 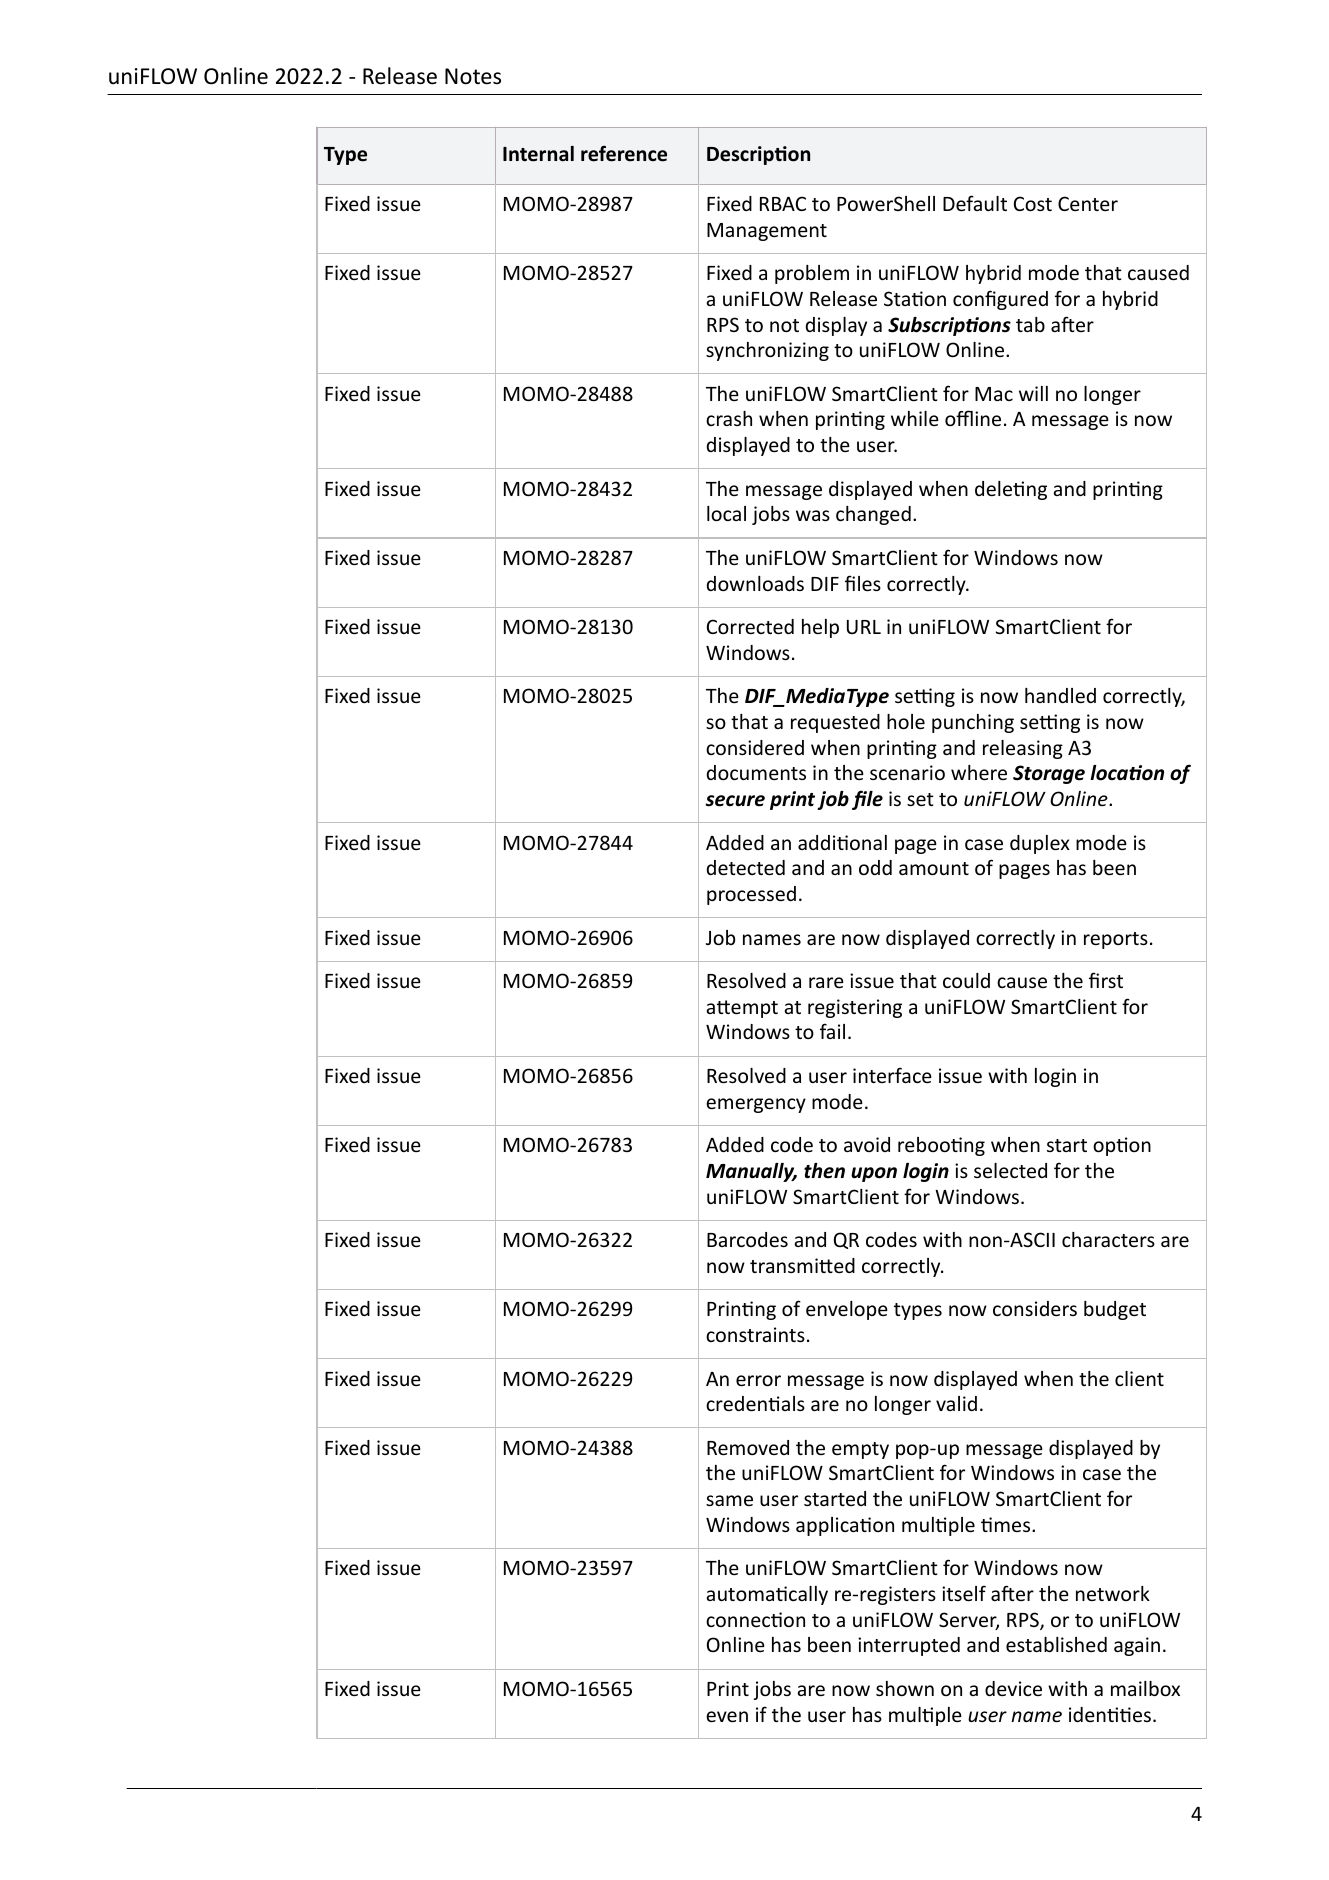 I want to click on Cost, so click(x=1033, y=203).
